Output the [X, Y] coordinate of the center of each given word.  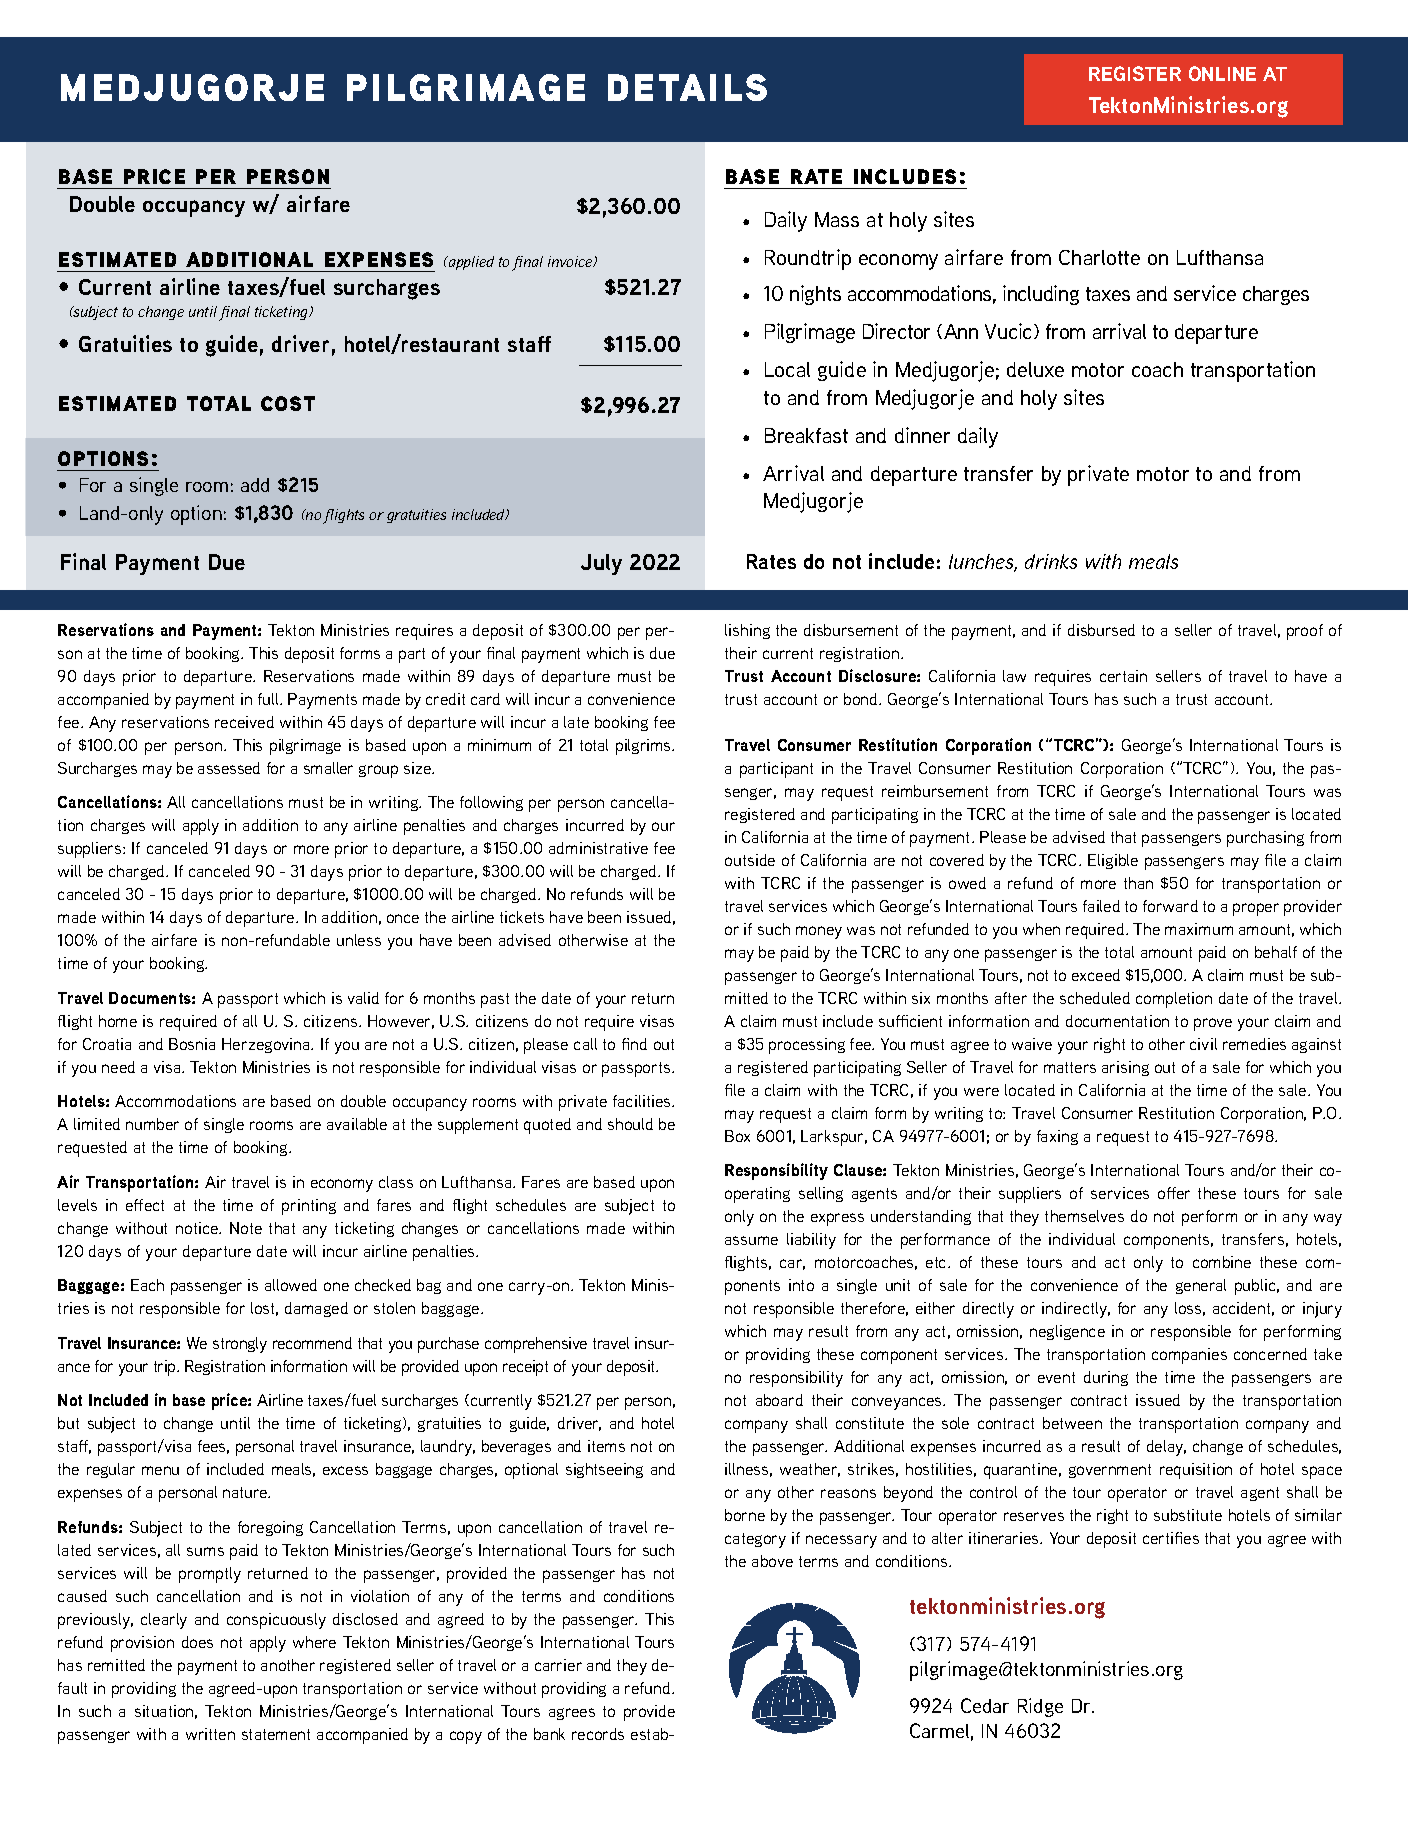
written [210, 1734]
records [598, 1734]
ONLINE [1222, 73]
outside [750, 860]
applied [470, 263]
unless [359, 940]
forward [1170, 906]
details [687, 87]
